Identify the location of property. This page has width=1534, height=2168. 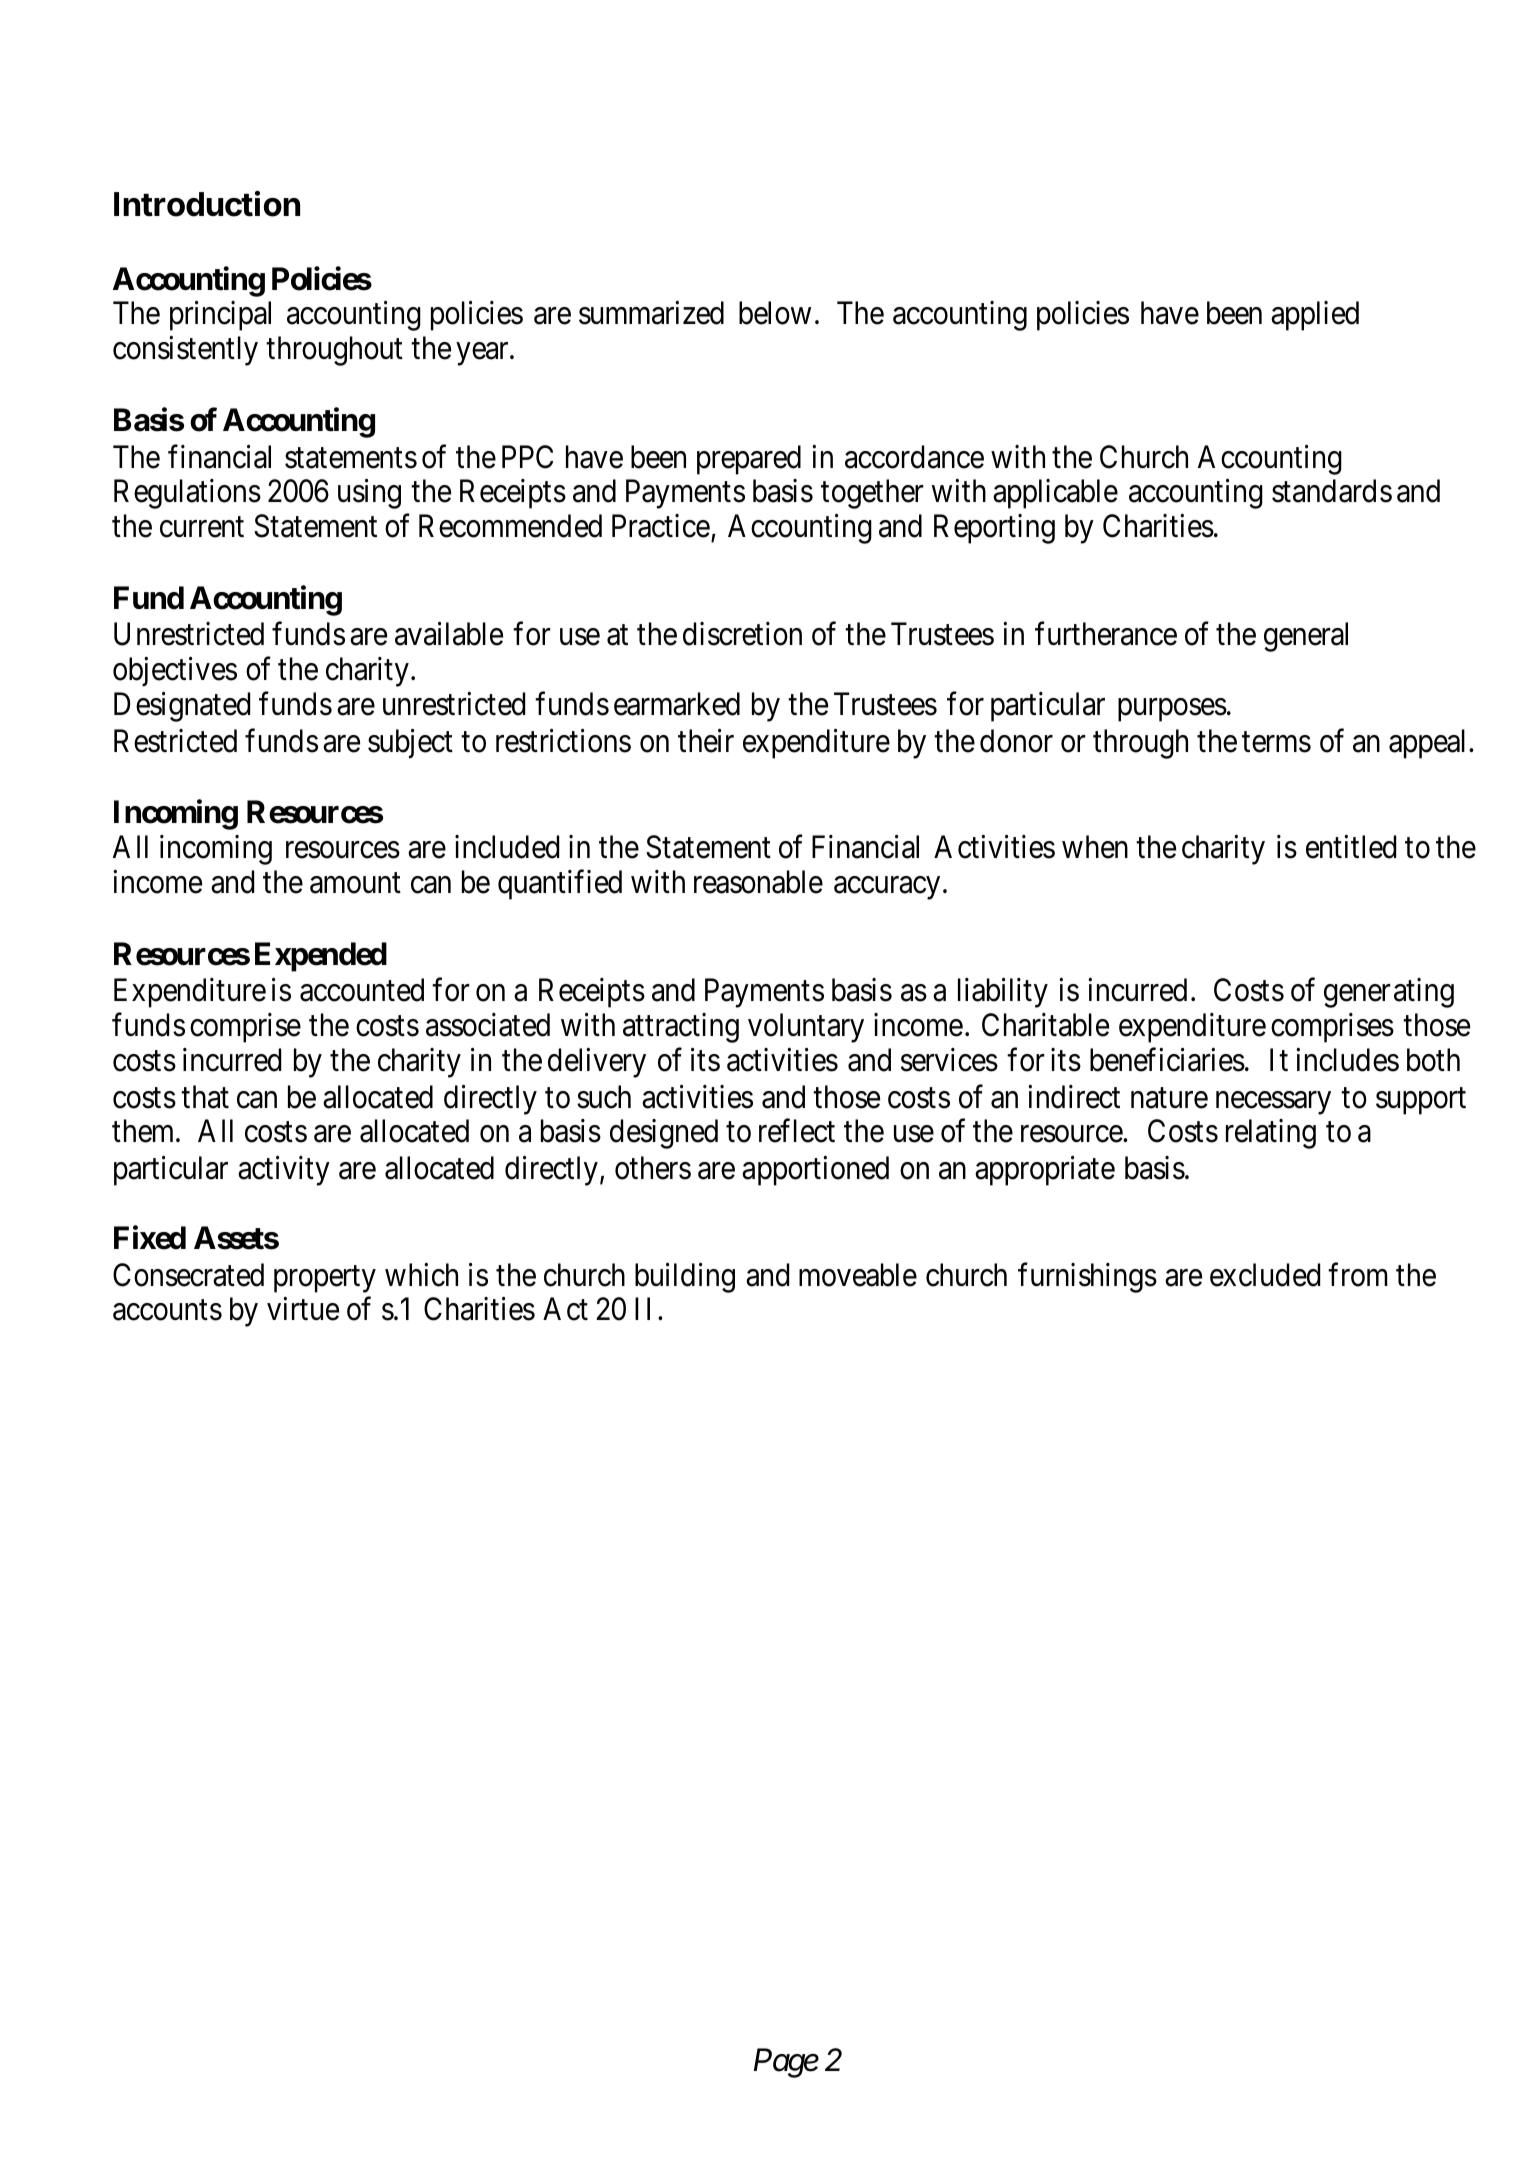
(325, 1279).
